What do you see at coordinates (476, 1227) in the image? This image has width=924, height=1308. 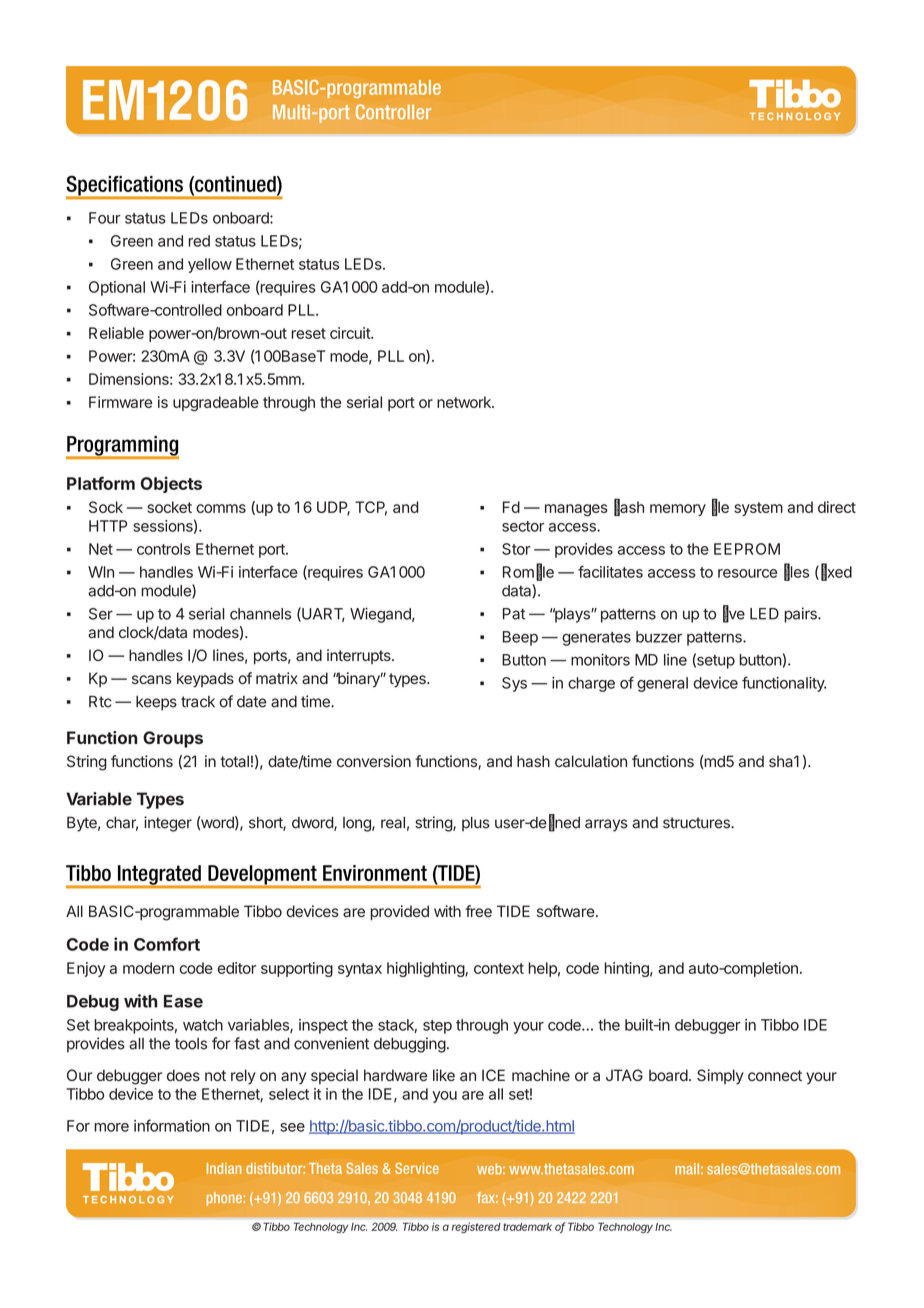 I see `registered` at bounding box center [476, 1227].
